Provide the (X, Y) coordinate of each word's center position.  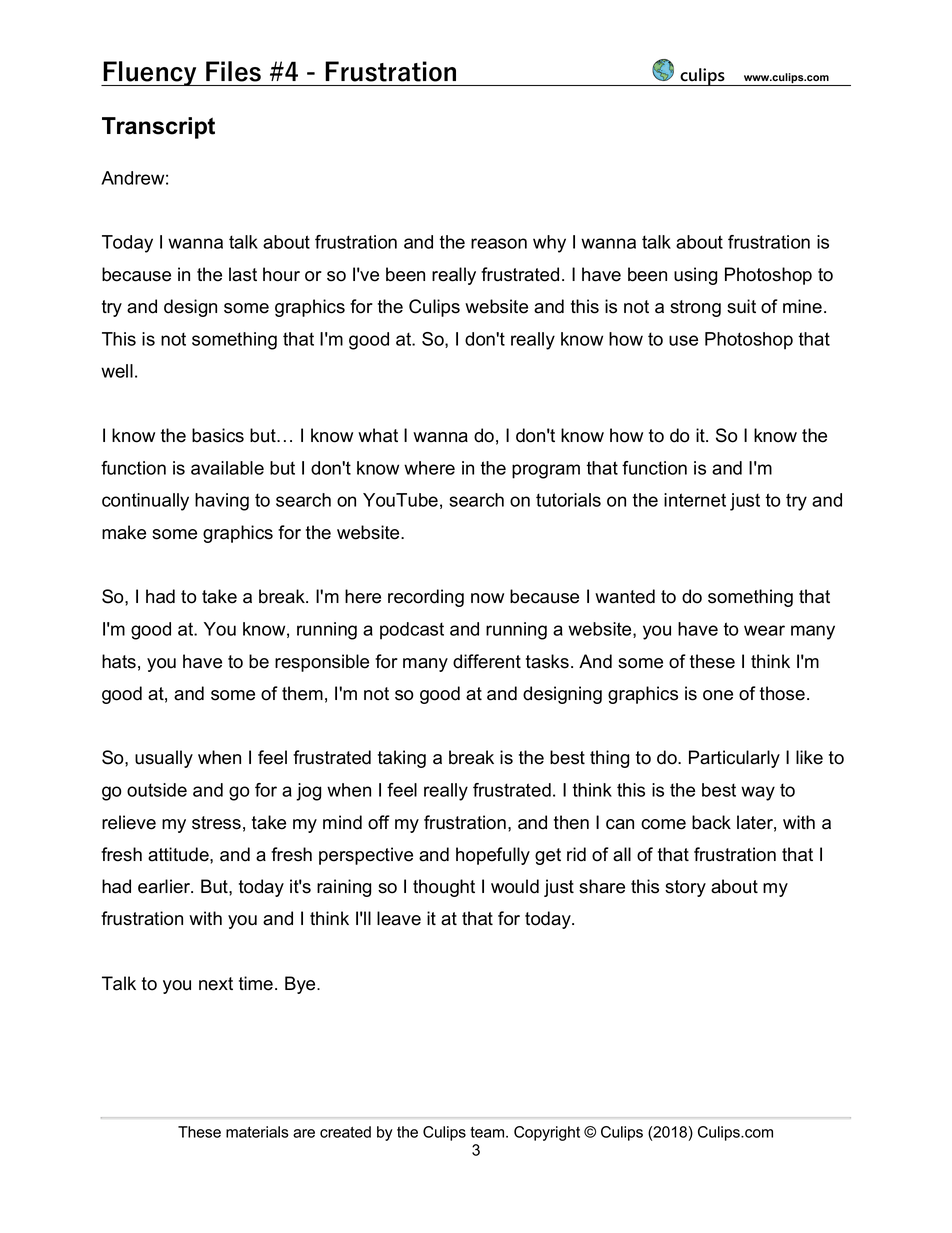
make (124, 532)
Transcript (158, 128)
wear (764, 630)
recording (426, 598)
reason (499, 243)
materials (257, 1132)
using (695, 276)
